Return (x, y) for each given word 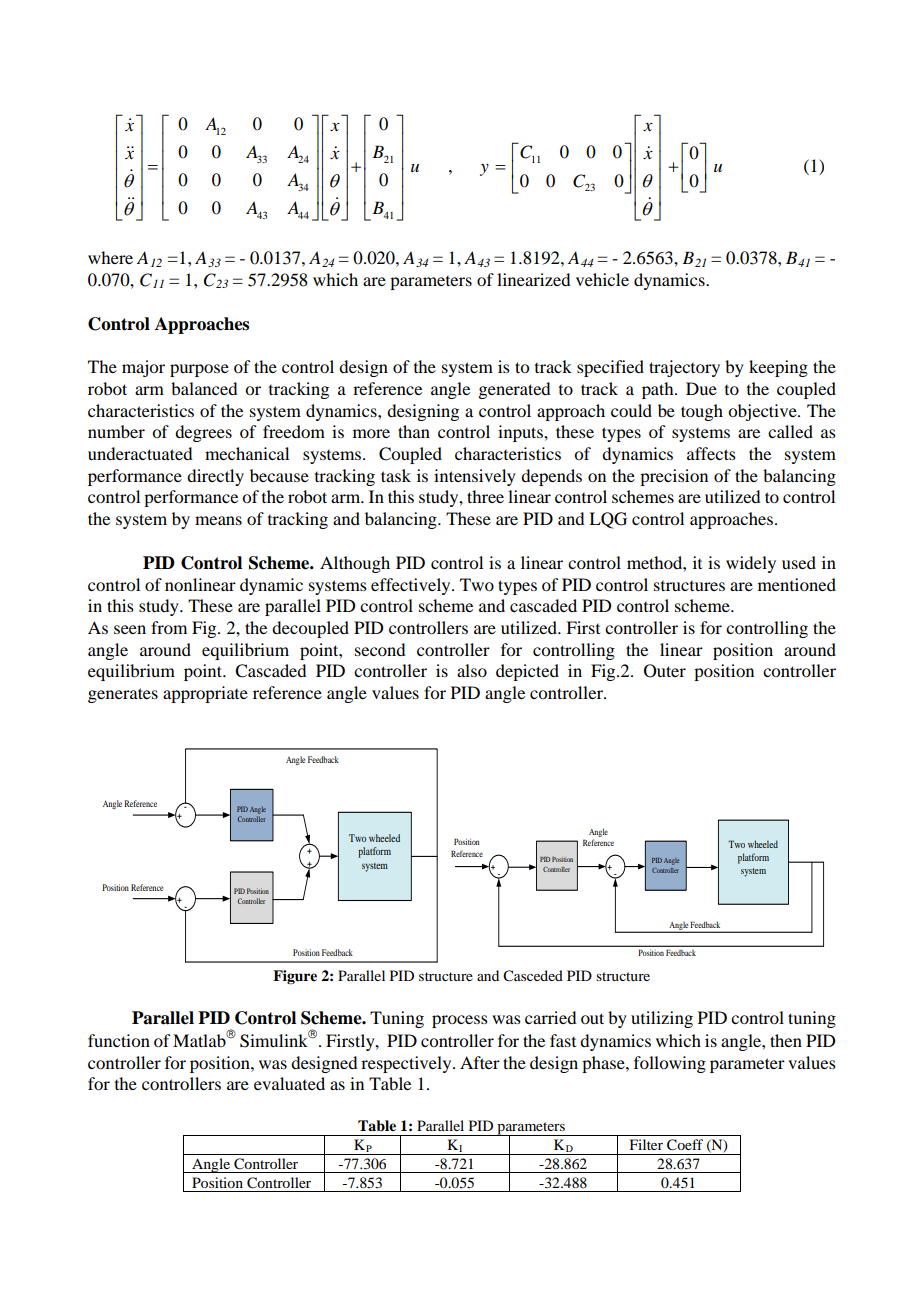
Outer (665, 671)
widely (751, 564)
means (218, 520)
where (110, 257)
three (485, 496)
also (472, 670)
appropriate (205, 694)
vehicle (602, 279)
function (119, 1040)
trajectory (684, 368)
